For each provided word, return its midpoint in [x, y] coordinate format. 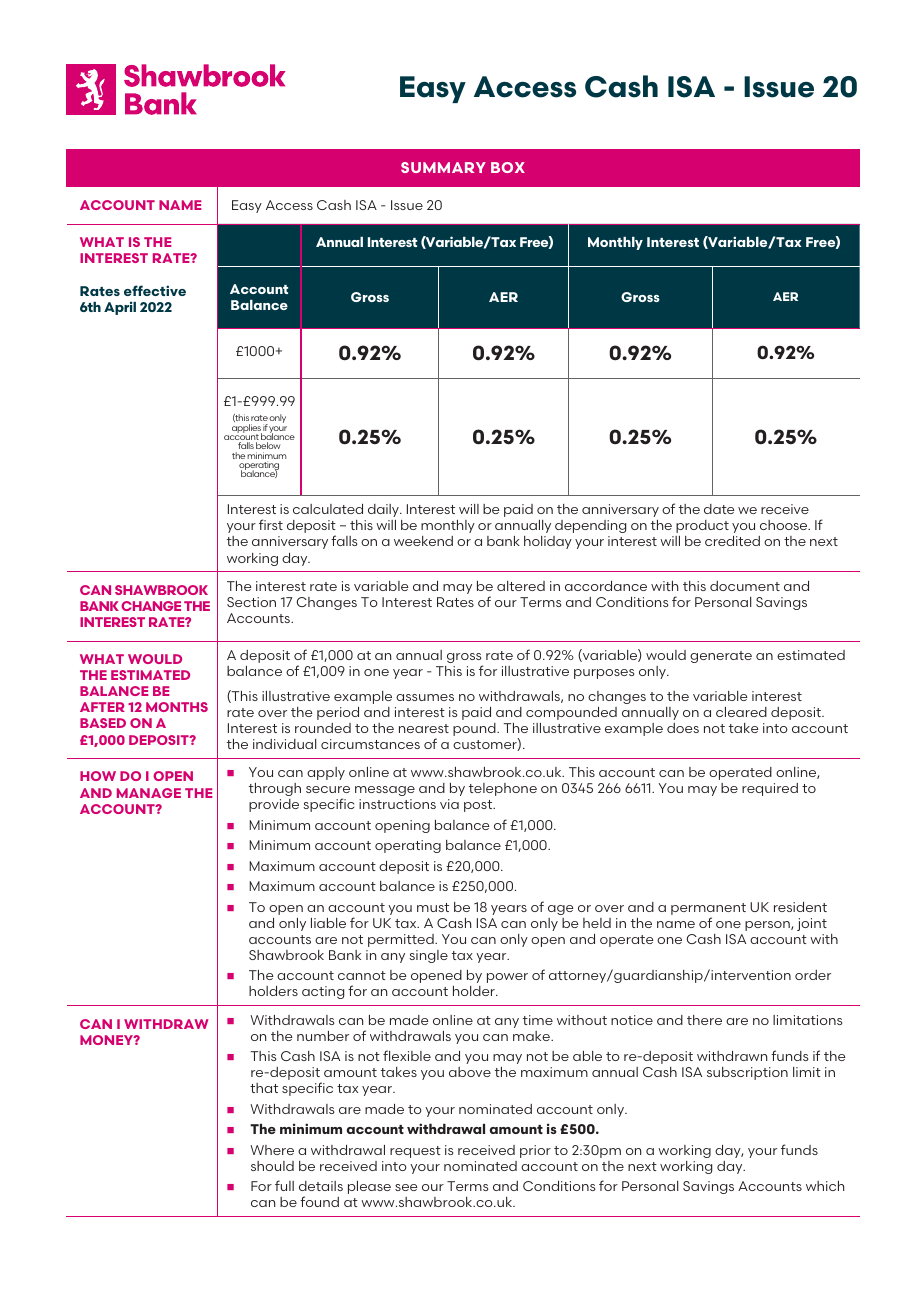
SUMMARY [443, 167]
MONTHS [177, 707]
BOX [508, 167]
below [268, 445]
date [719, 509]
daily [384, 510]
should [272, 1166]
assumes [425, 697]
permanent [708, 909]
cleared [741, 712]
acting [323, 992]
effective [155, 290]
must [433, 907]
